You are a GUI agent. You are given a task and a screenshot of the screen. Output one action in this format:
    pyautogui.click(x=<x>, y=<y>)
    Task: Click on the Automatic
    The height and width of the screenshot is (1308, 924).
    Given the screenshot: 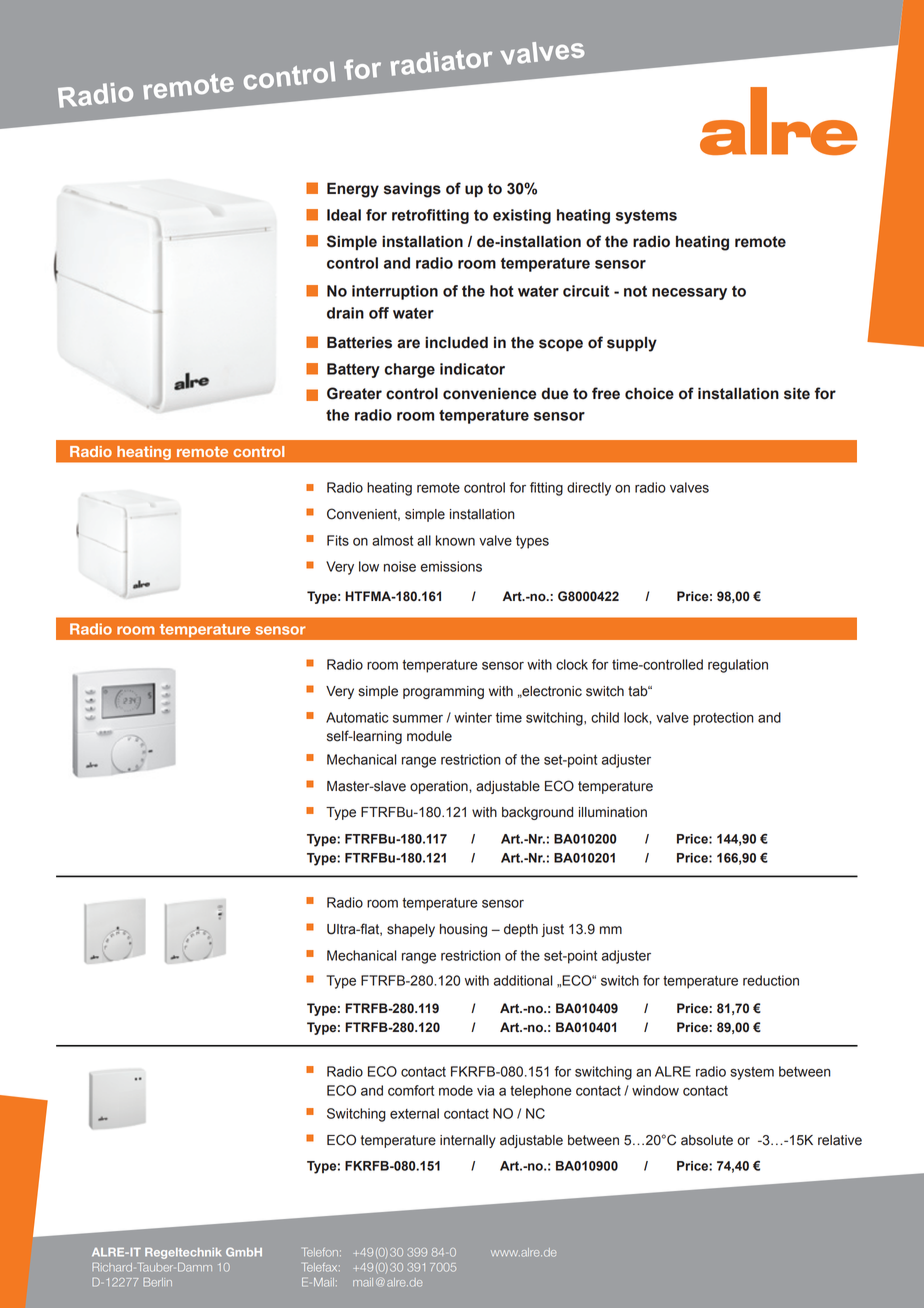 What is the action you would take?
    pyautogui.click(x=357, y=717)
